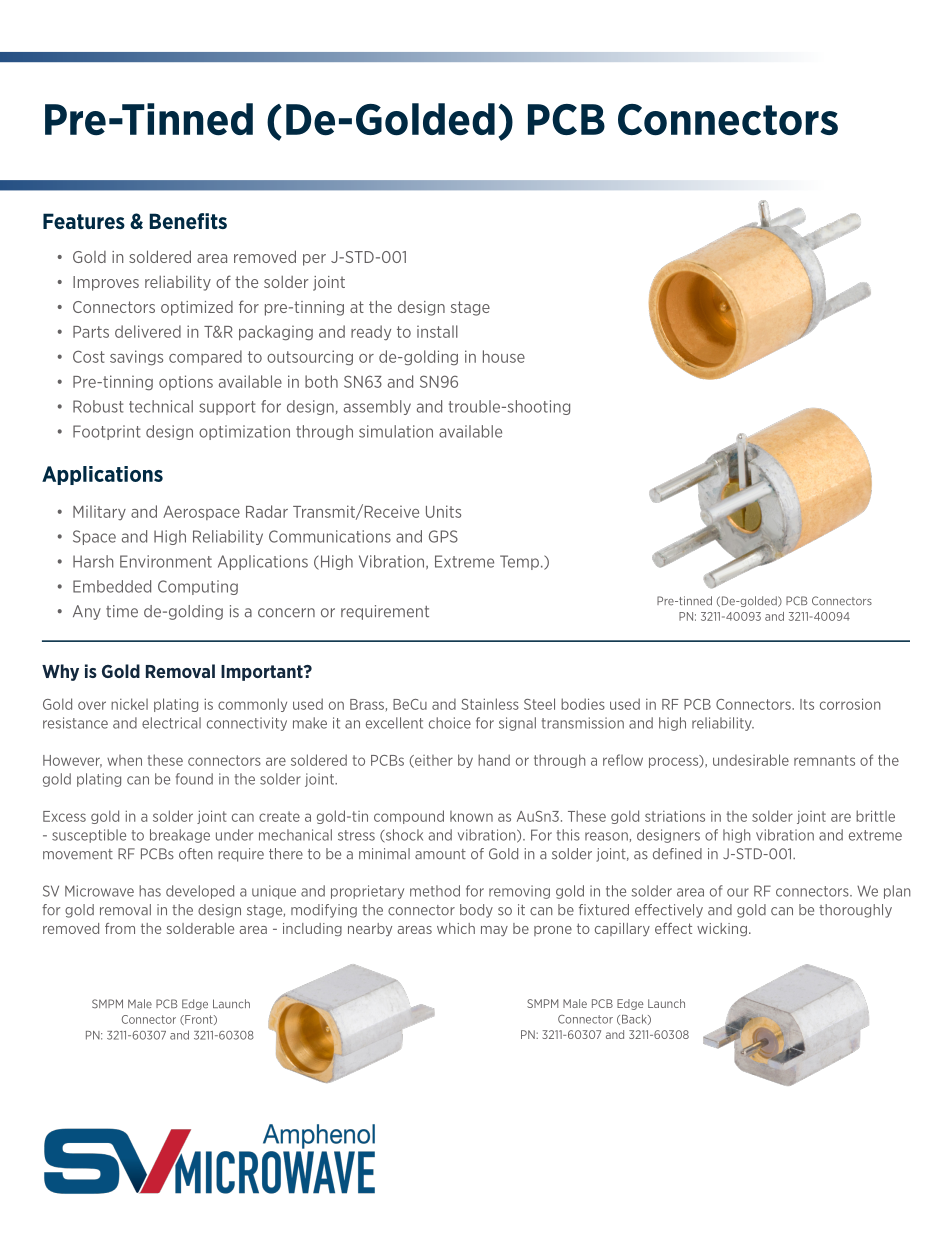 The image size is (952, 1233). What do you see at coordinates (722, 930) in the page?
I see `wicking` at bounding box center [722, 930].
